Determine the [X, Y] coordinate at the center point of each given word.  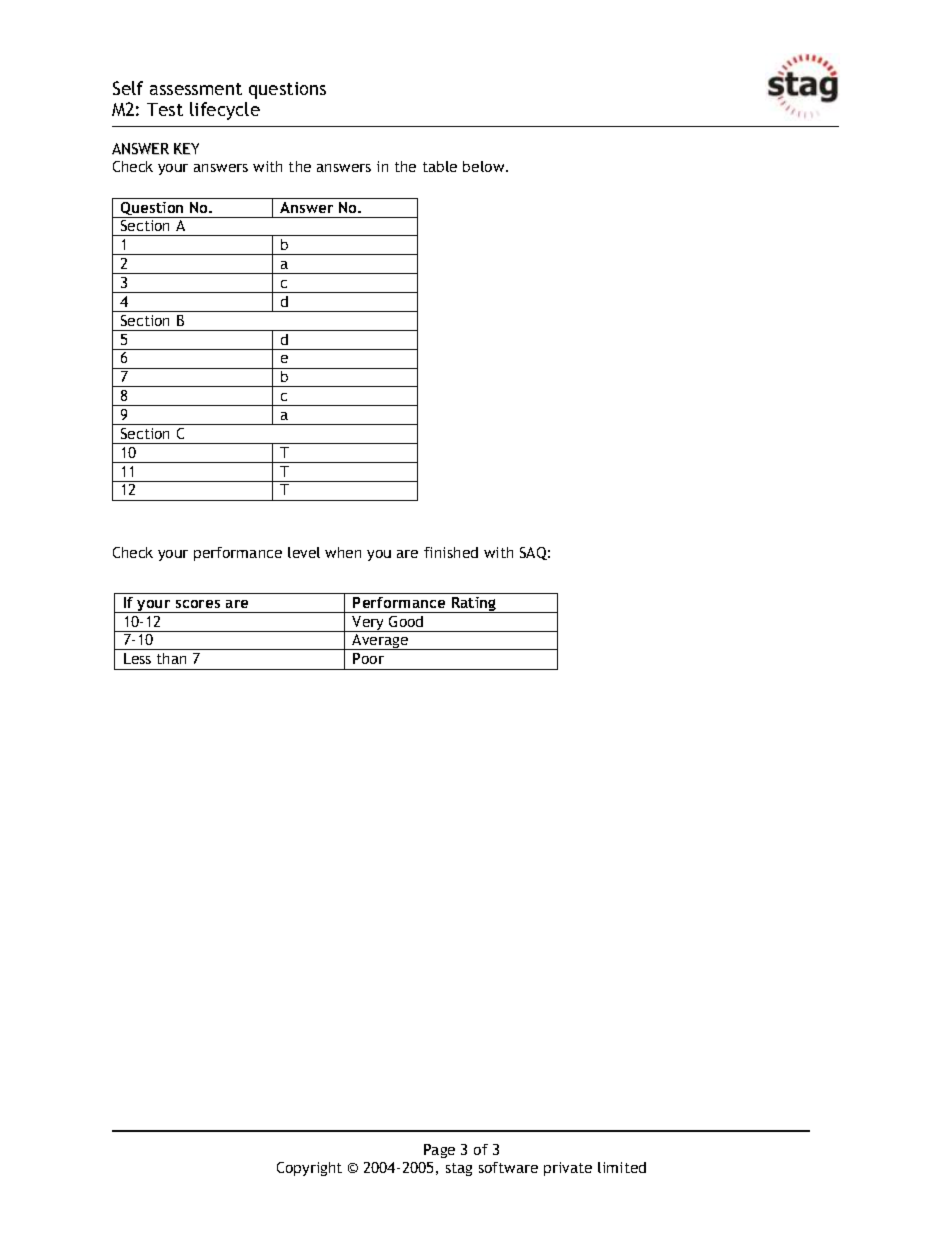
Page [439, 1151]
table [440, 166]
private [568, 1169]
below [485, 166]
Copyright [309, 1169]
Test [165, 109]
